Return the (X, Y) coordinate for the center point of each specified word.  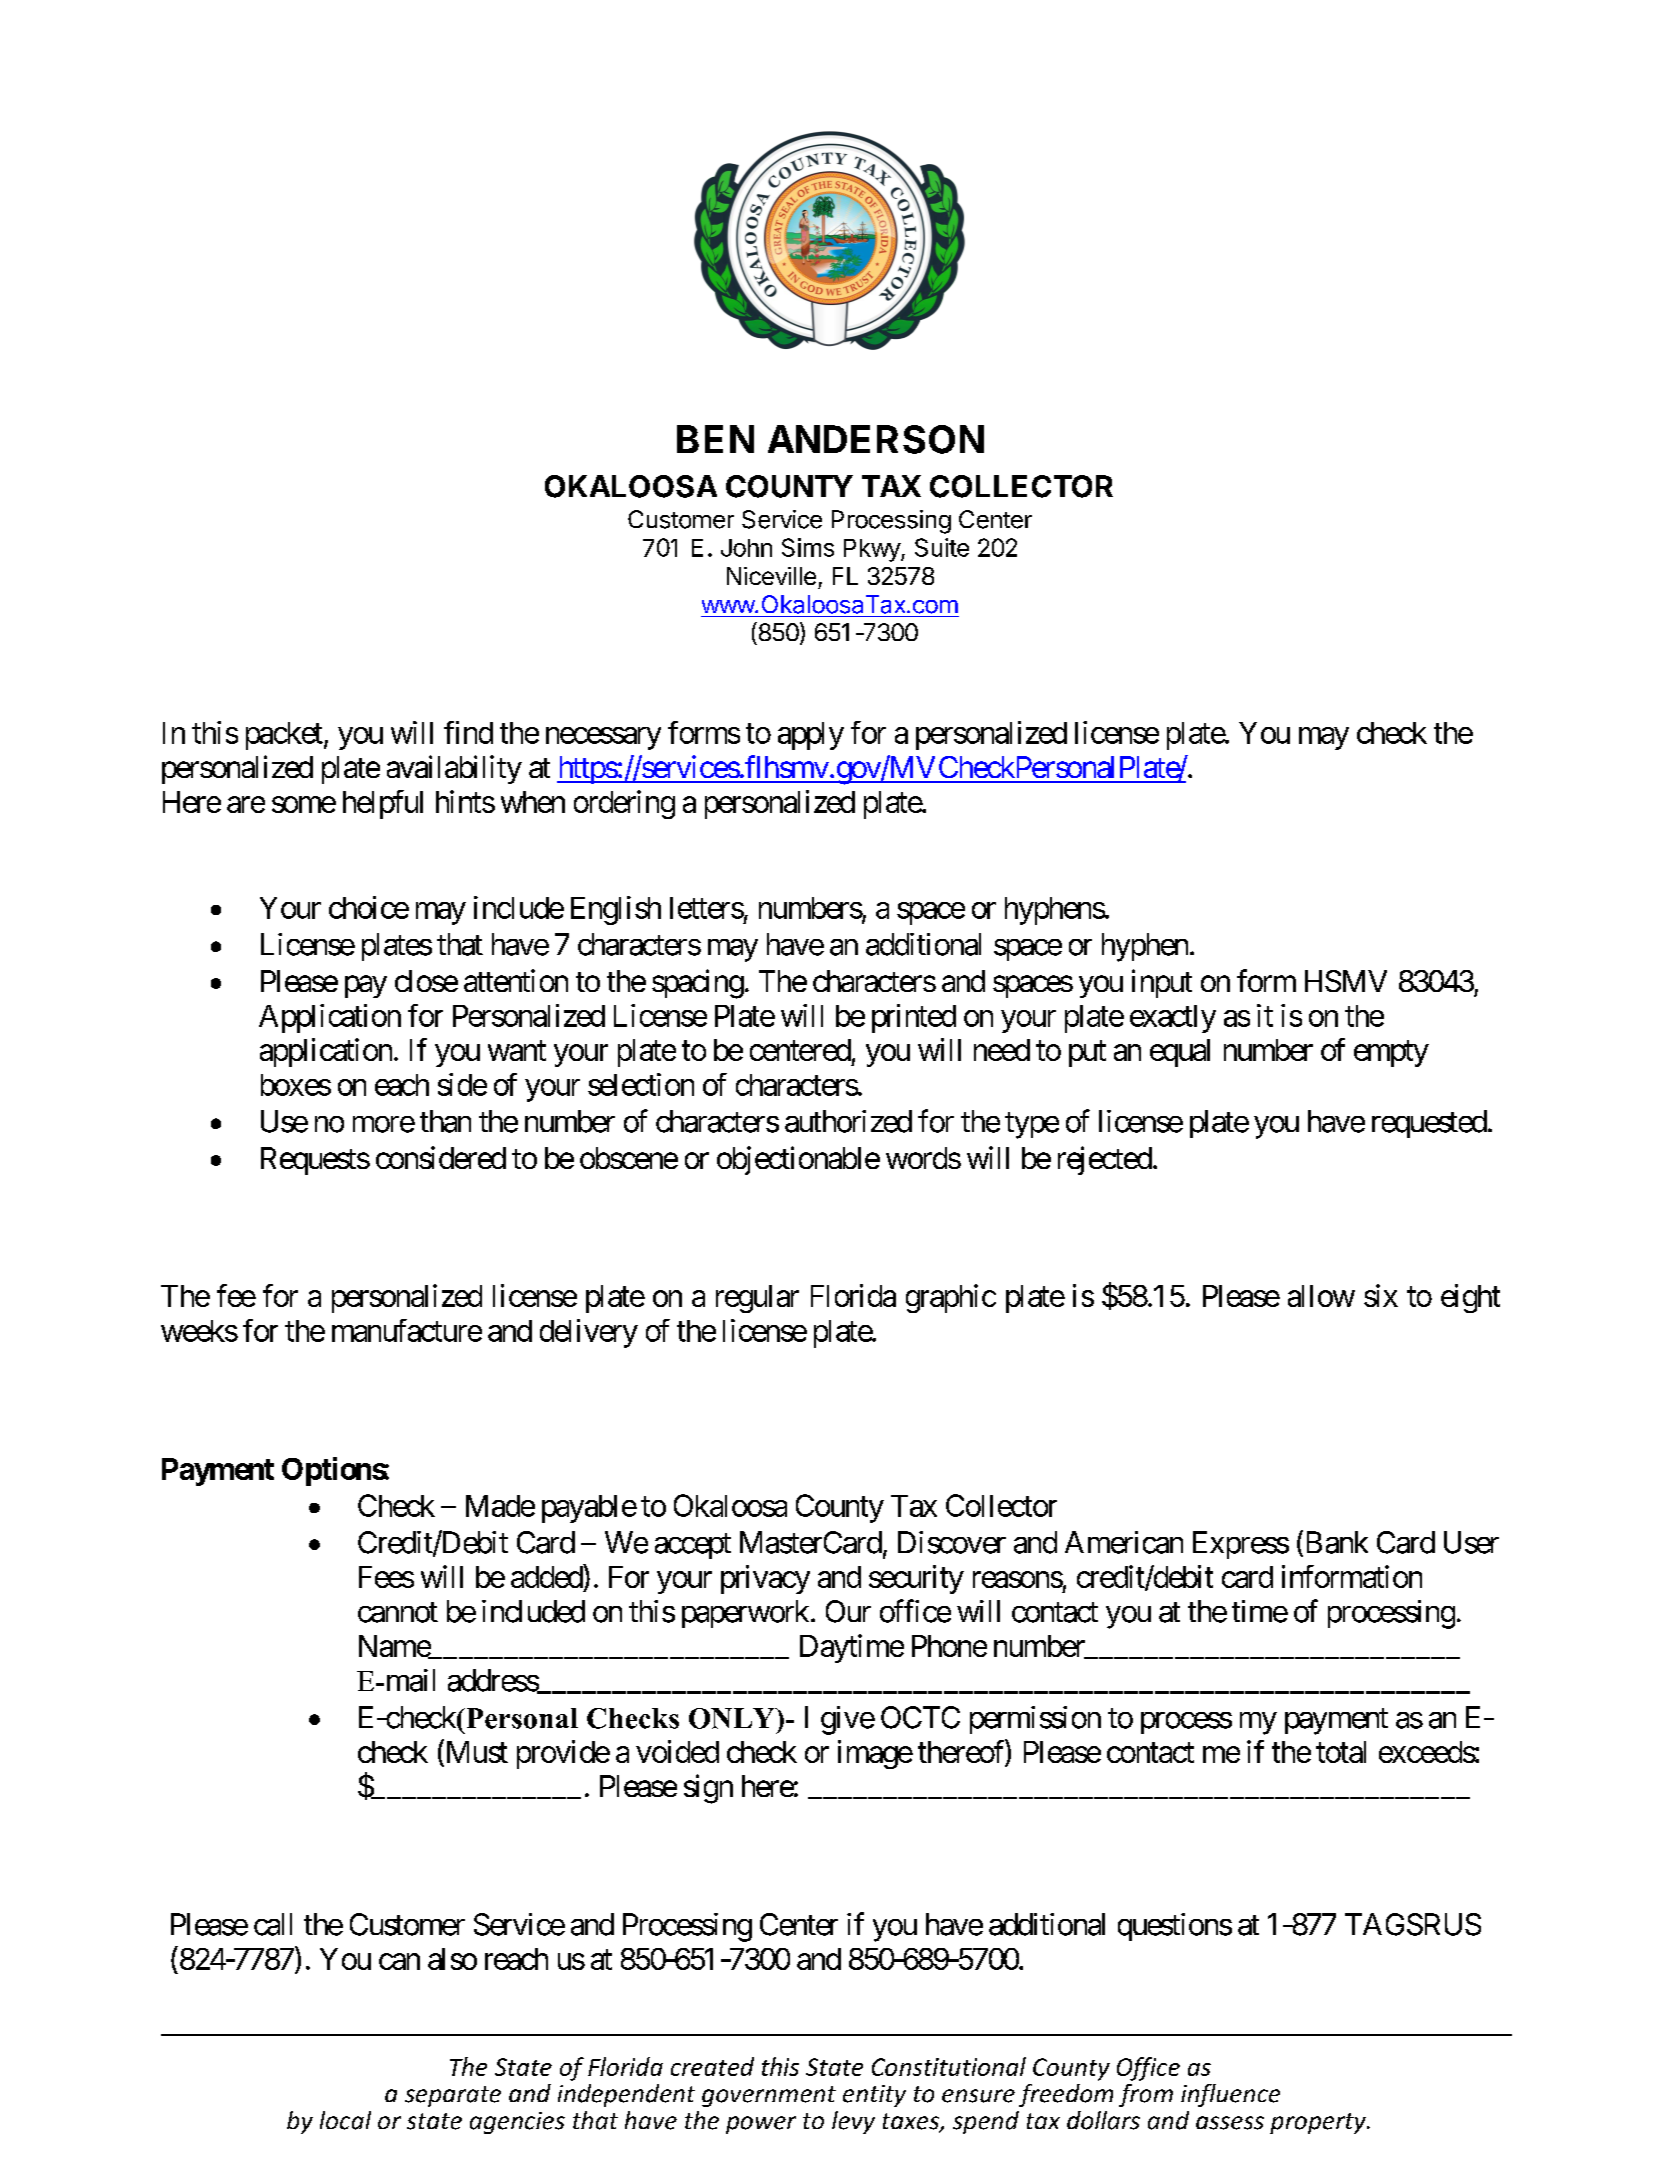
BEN (715, 439)
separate (453, 2096)
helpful (383, 804)
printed (914, 1018)
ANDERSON (876, 439)
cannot (398, 1612)
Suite (942, 547)
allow (1321, 1296)
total (1341, 1752)
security (916, 1579)
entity (874, 2096)
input (1162, 983)
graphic (951, 1298)
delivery (589, 1333)
